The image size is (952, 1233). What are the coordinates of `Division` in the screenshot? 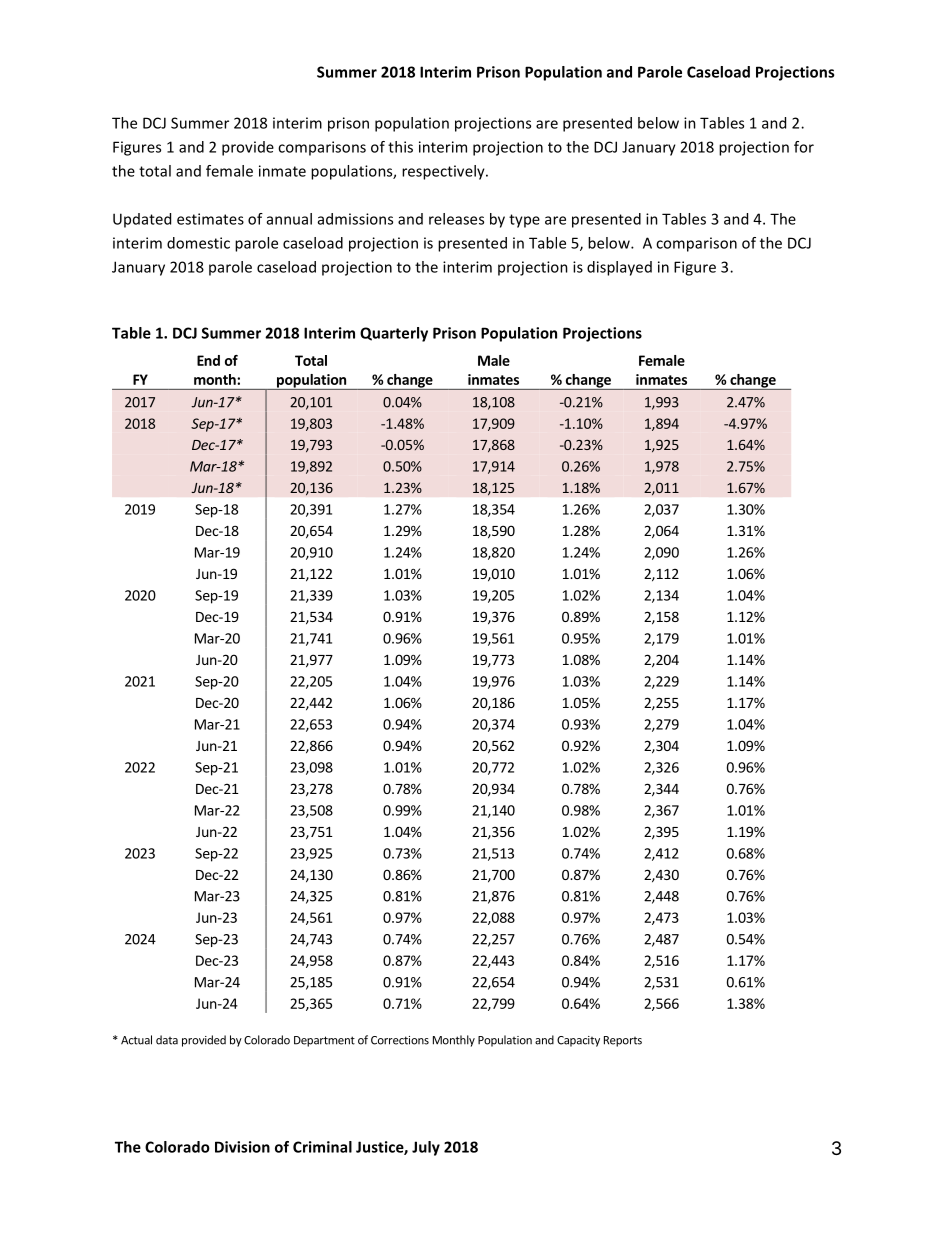 It's located at (242, 1147).
